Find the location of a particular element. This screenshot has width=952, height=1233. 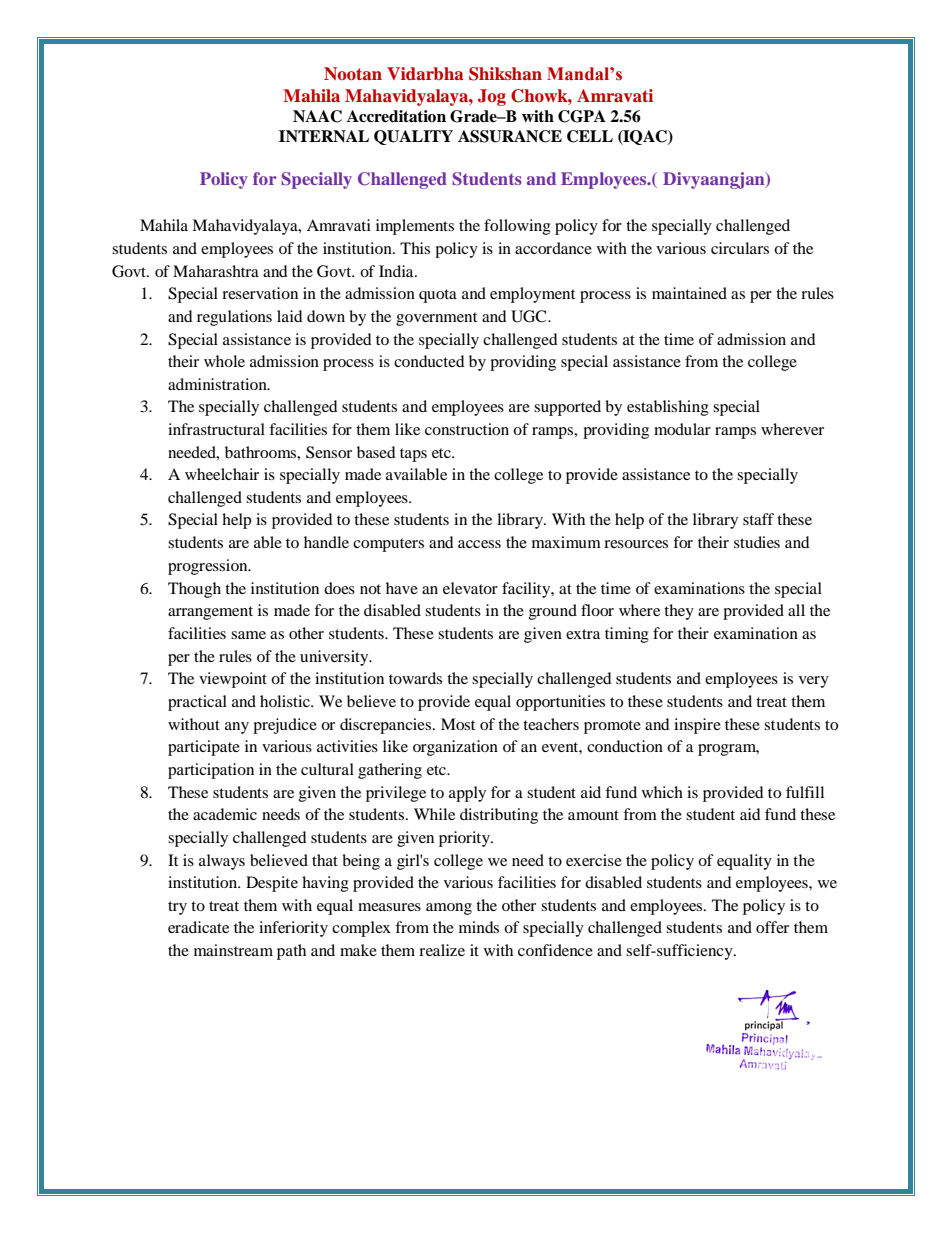

construction is located at coordinates (467, 429).
